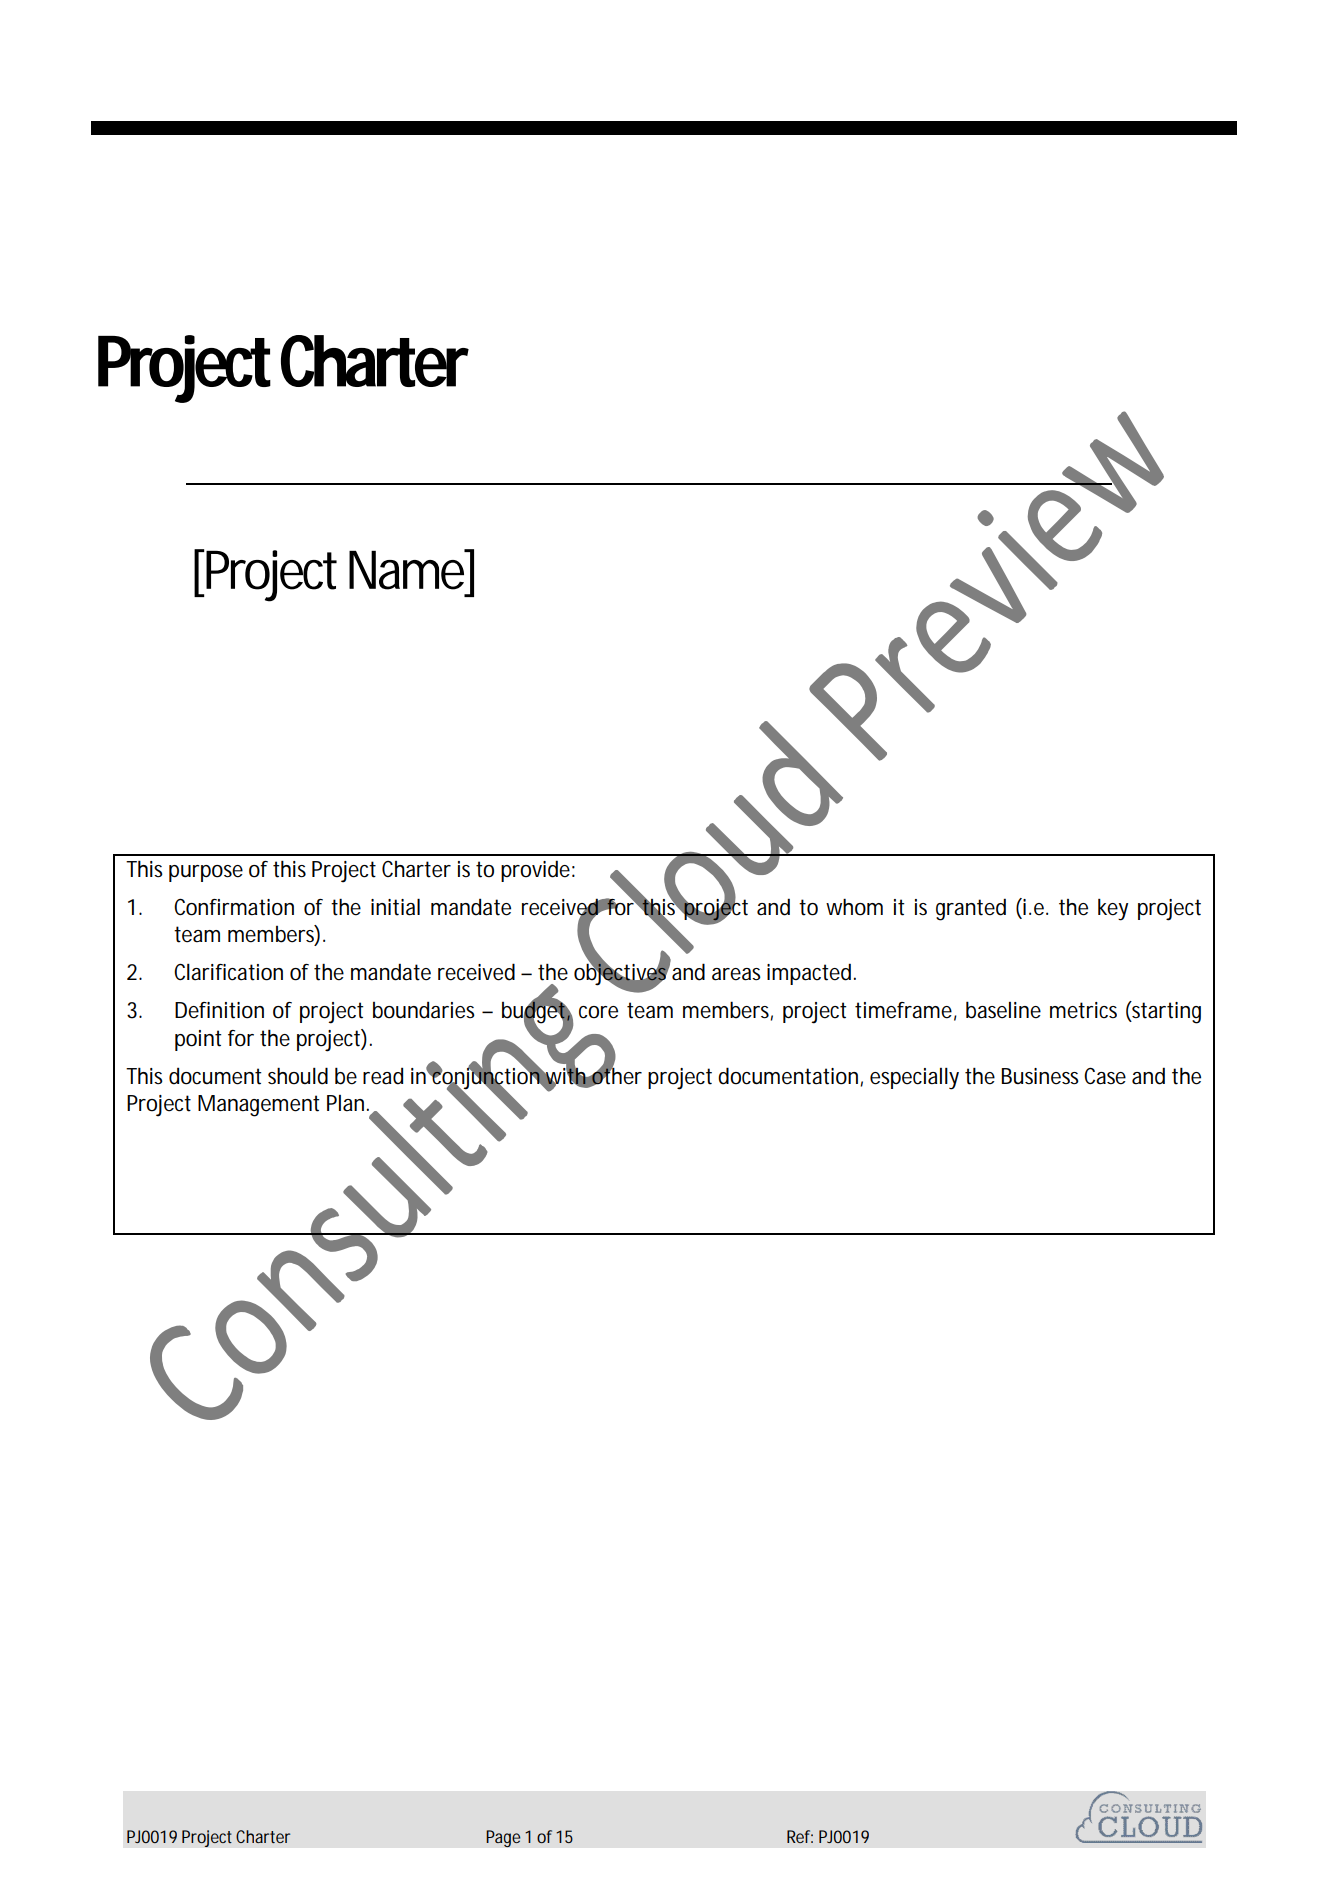  Describe the element at coordinates (971, 909) in the document. I see `granted` at that location.
